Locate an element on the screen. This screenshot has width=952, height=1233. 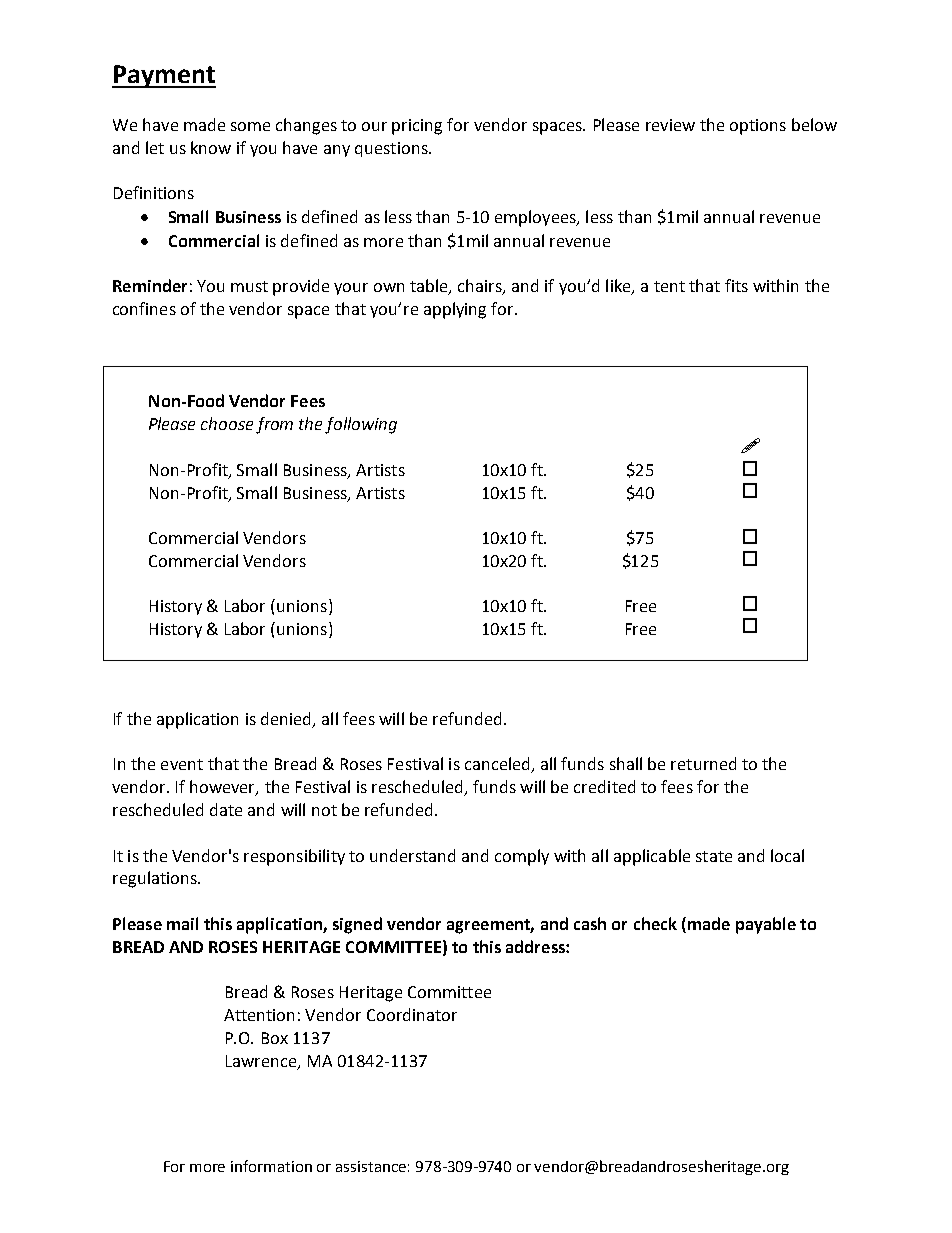
canceled is located at coordinates (498, 765).
